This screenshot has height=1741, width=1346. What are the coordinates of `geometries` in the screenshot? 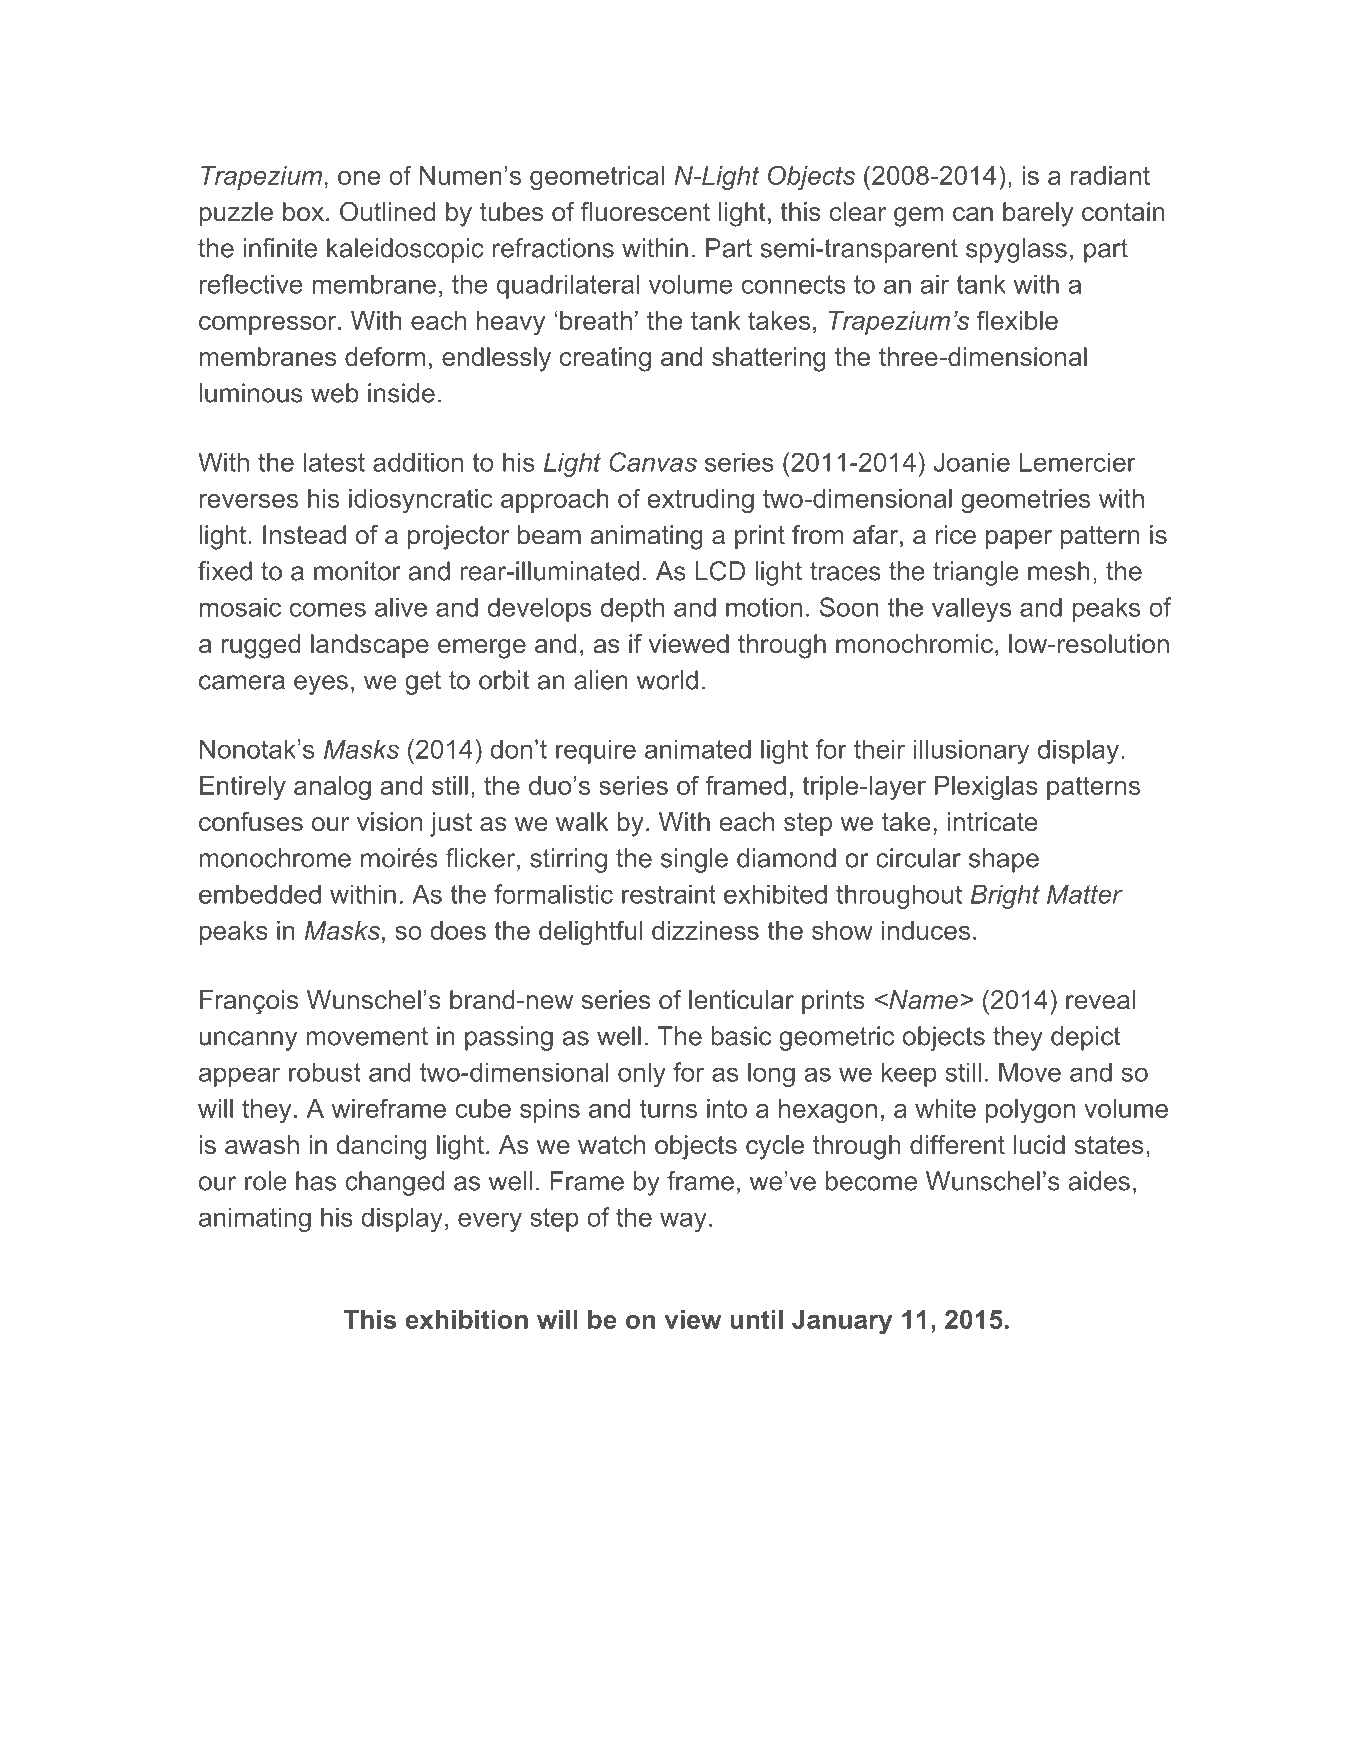 It's located at (1025, 501).
